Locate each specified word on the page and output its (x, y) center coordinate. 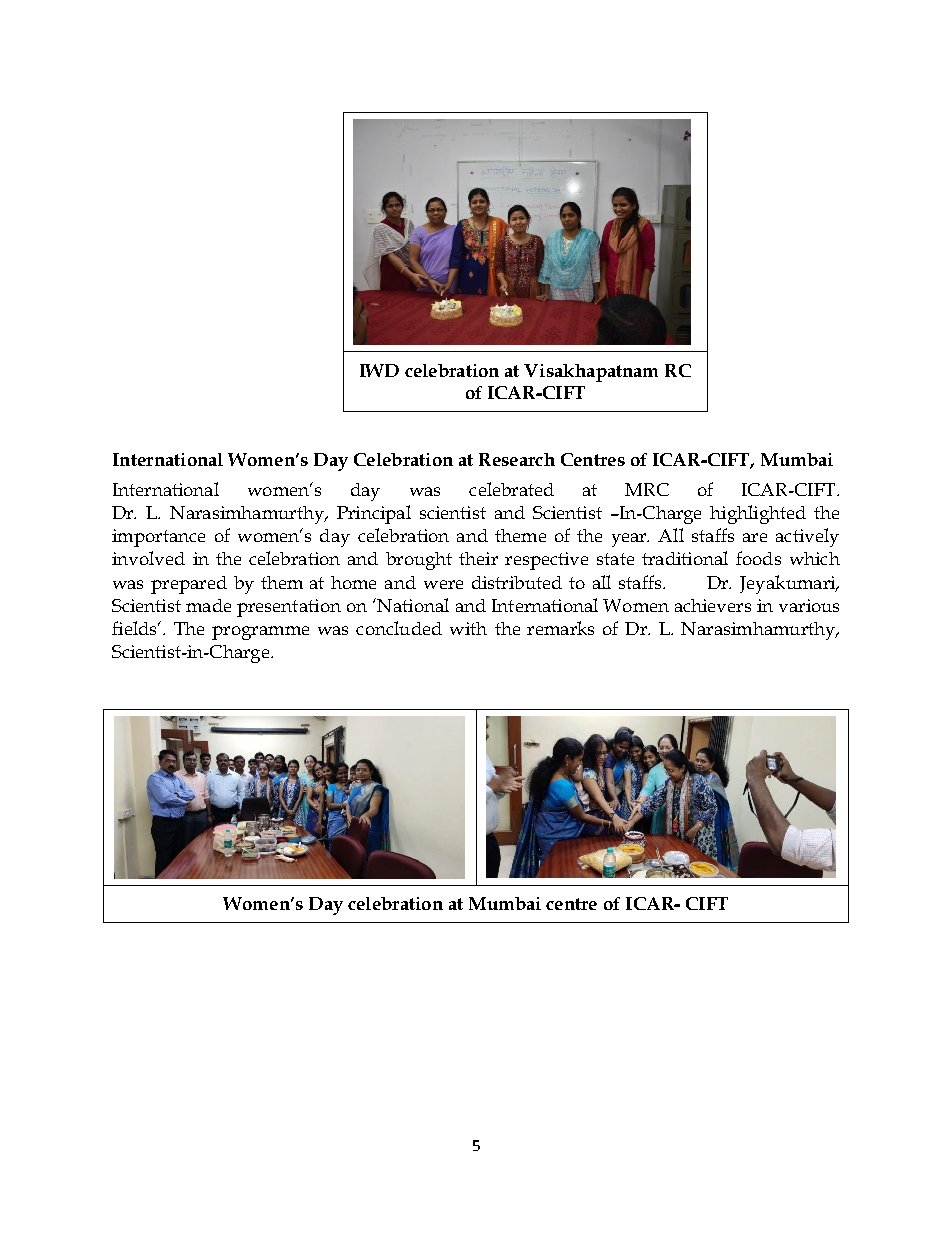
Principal (374, 514)
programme (260, 633)
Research (517, 459)
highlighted (758, 514)
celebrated (511, 489)
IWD (379, 370)
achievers (713, 605)
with (468, 628)
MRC (647, 489)
